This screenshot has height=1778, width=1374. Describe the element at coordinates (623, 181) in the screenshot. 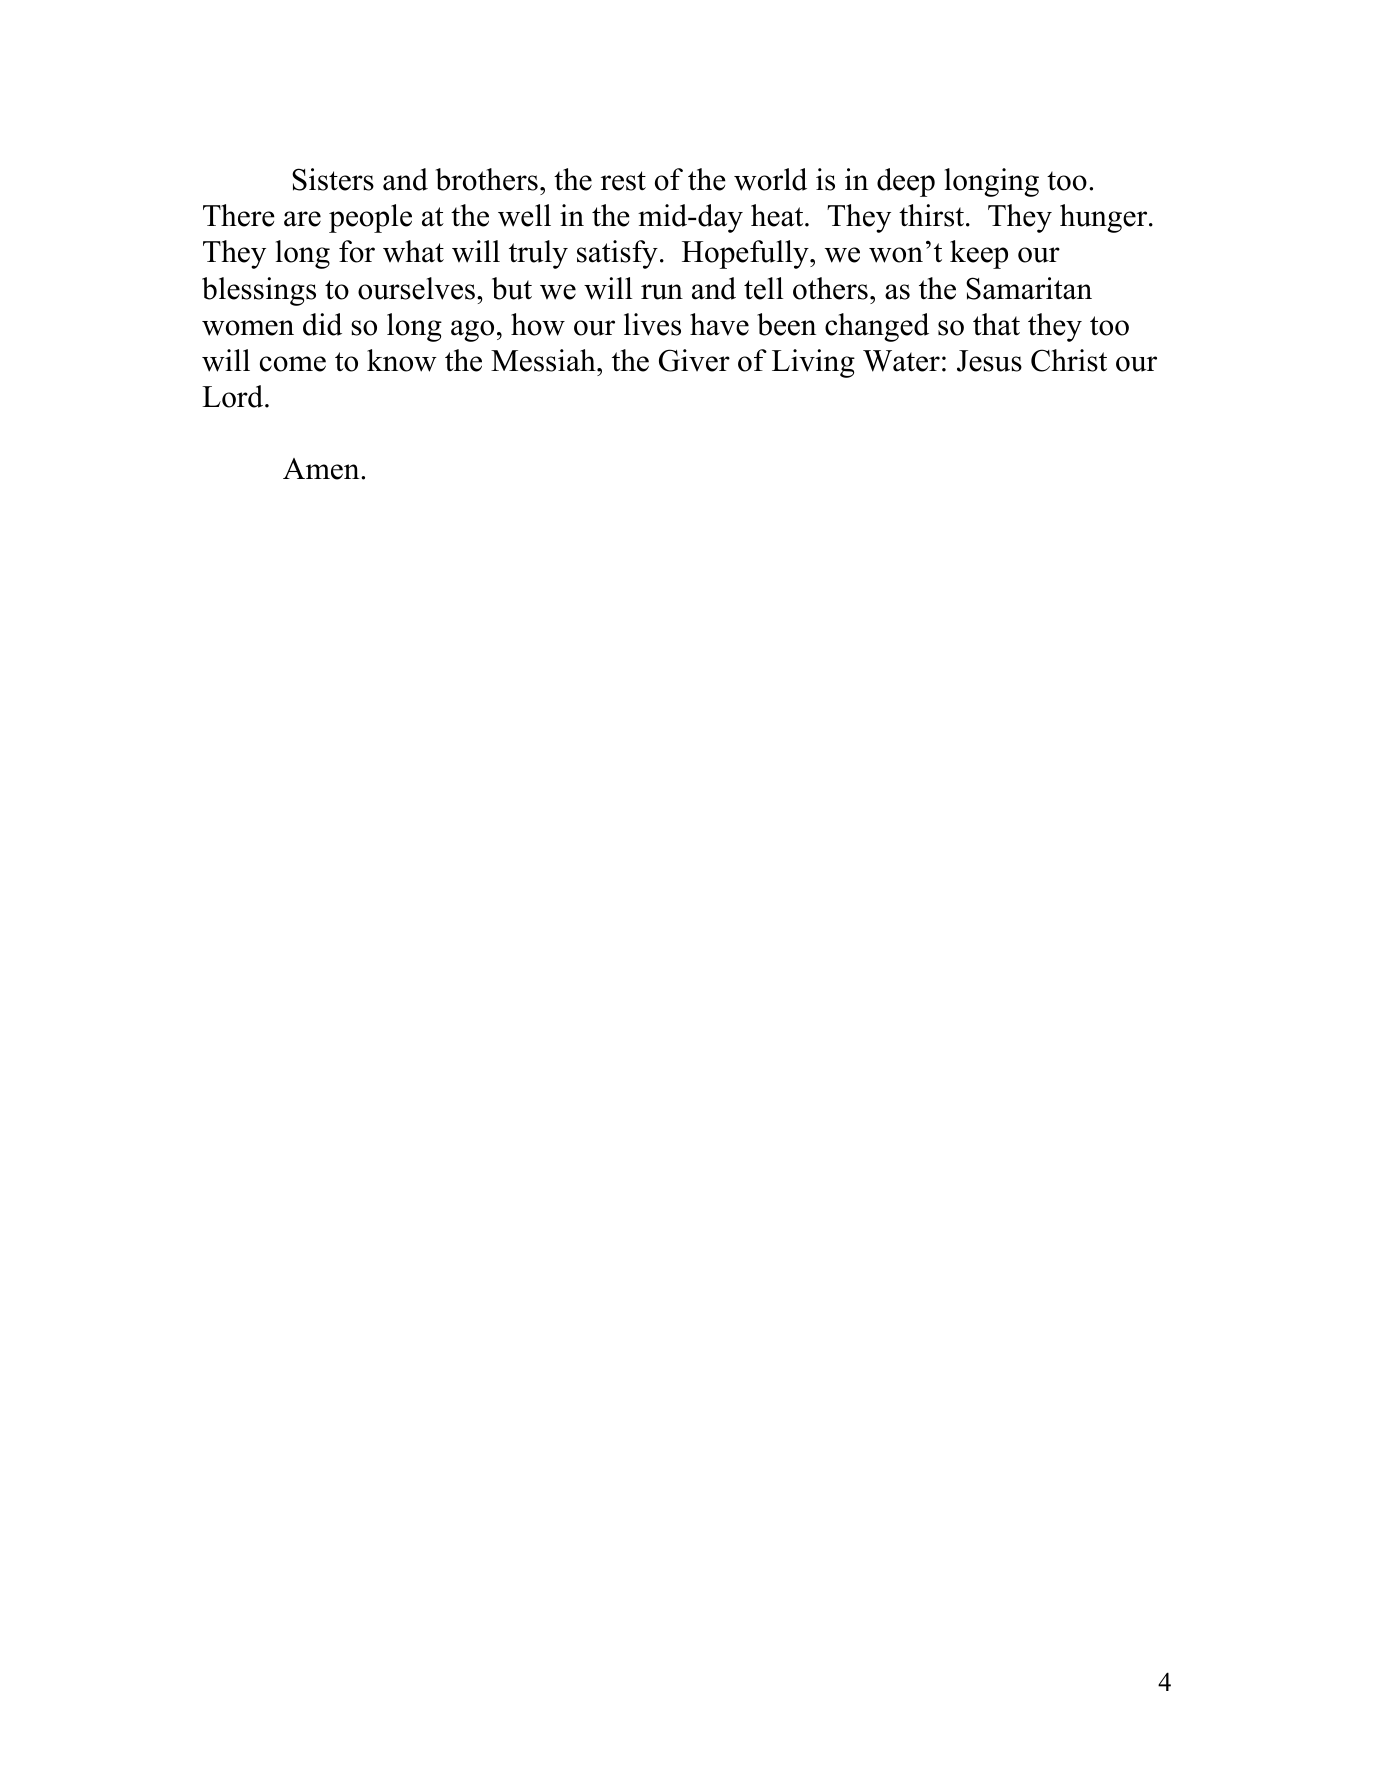

I see `rest` at that location.
